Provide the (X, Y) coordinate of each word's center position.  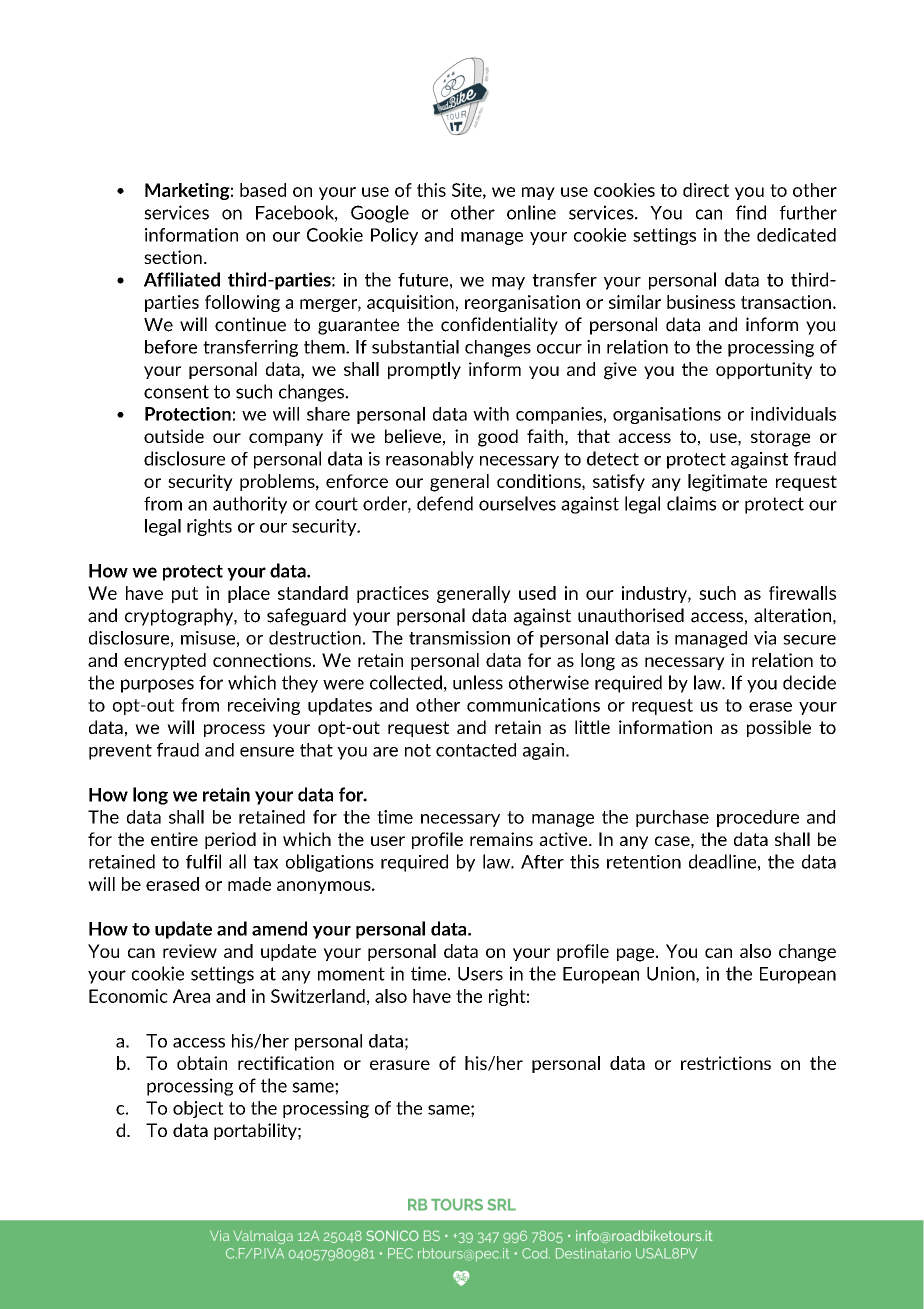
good (498, 438)
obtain (202, 1063)
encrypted (165, 661)
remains (501, 839)
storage (780, 438)
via (765, 638)
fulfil (203, 861)
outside (174, 436)
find (751, 212)
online (531, 212)
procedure (758, 818)
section (173, 257)
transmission (459, 638)
